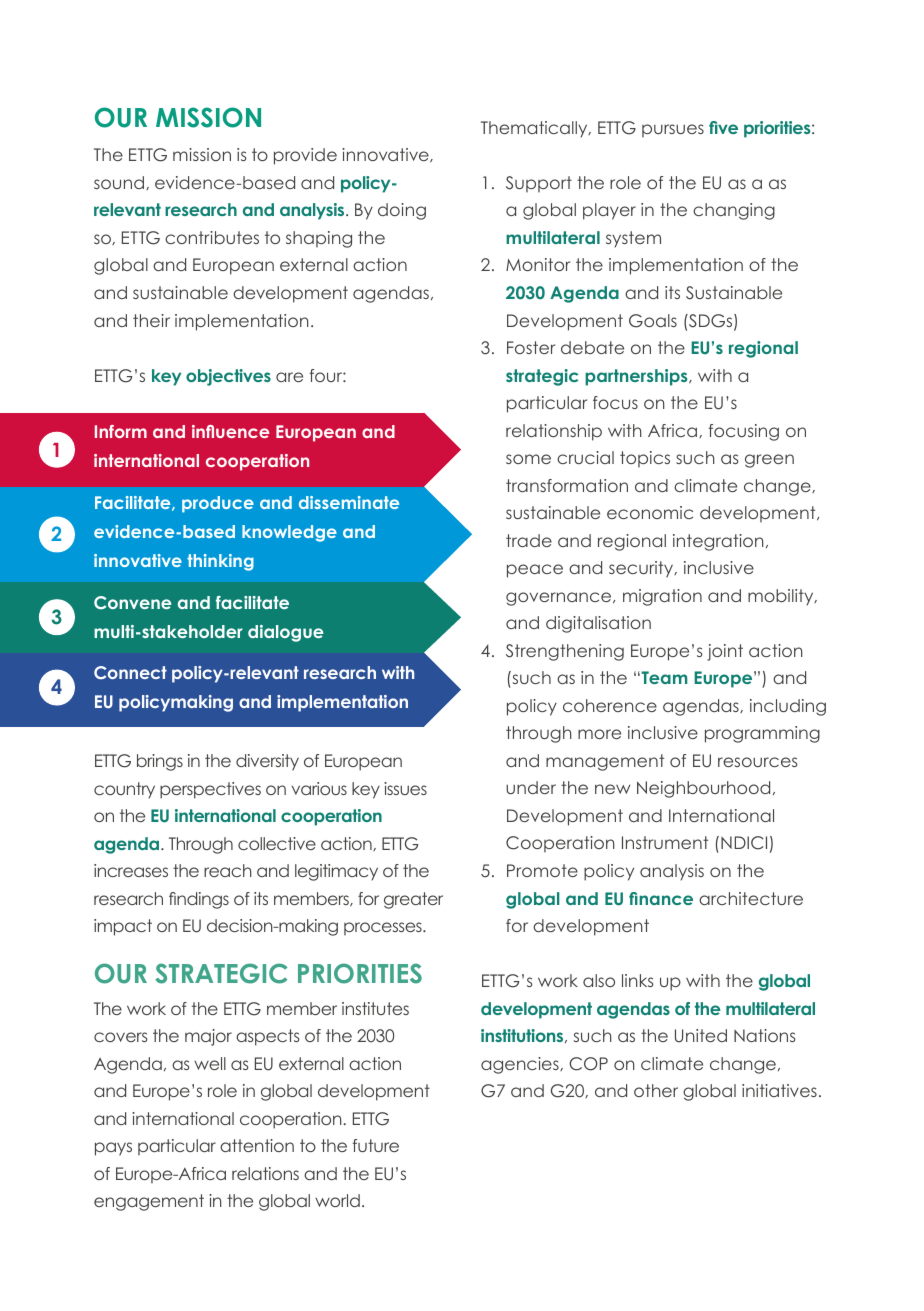  What do you see at coordinates (751, 898) in the screenshot?
I see `architecture` at bounding box center [751, 898].
